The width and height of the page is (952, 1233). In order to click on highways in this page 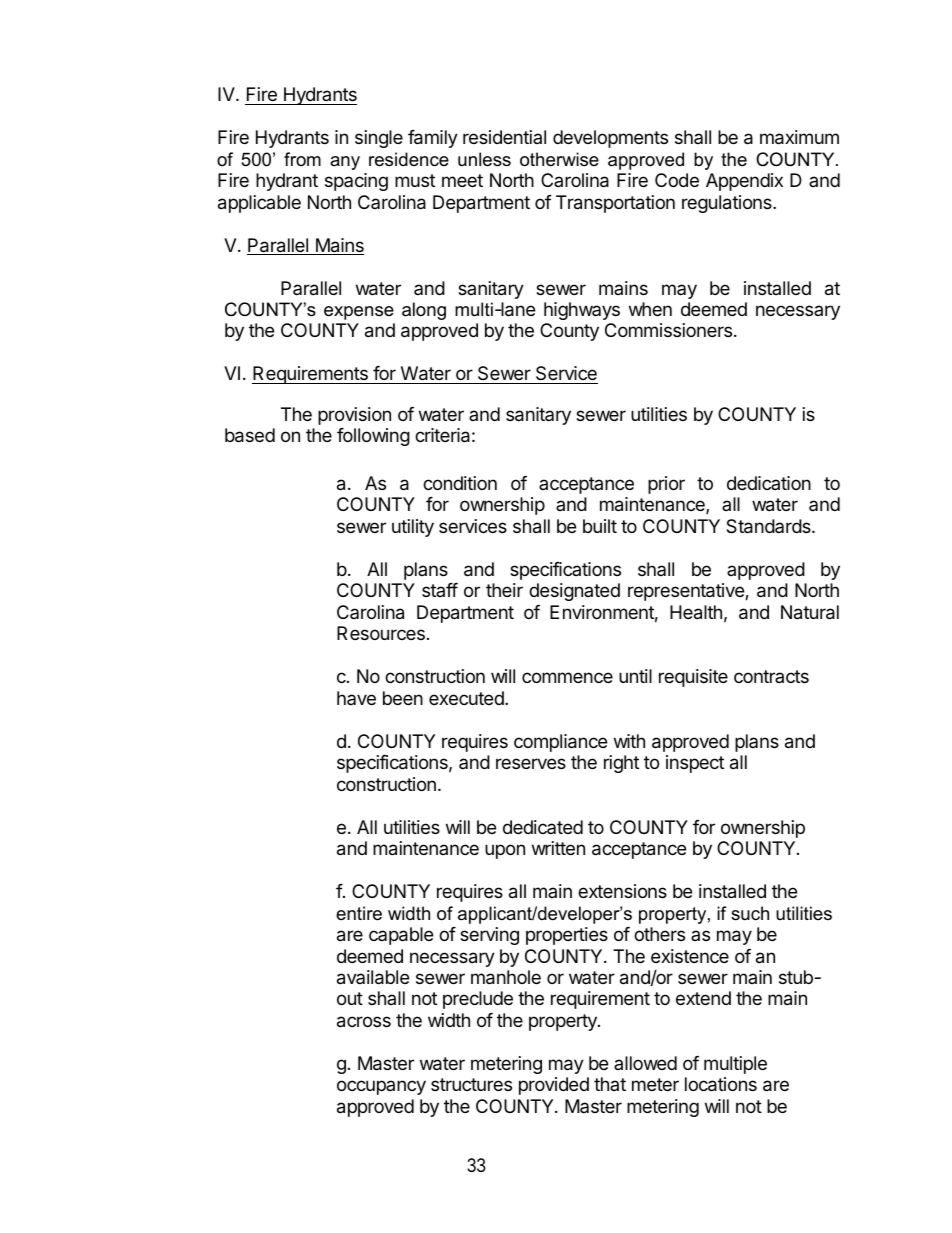, I will do `click(582, 311)`.
